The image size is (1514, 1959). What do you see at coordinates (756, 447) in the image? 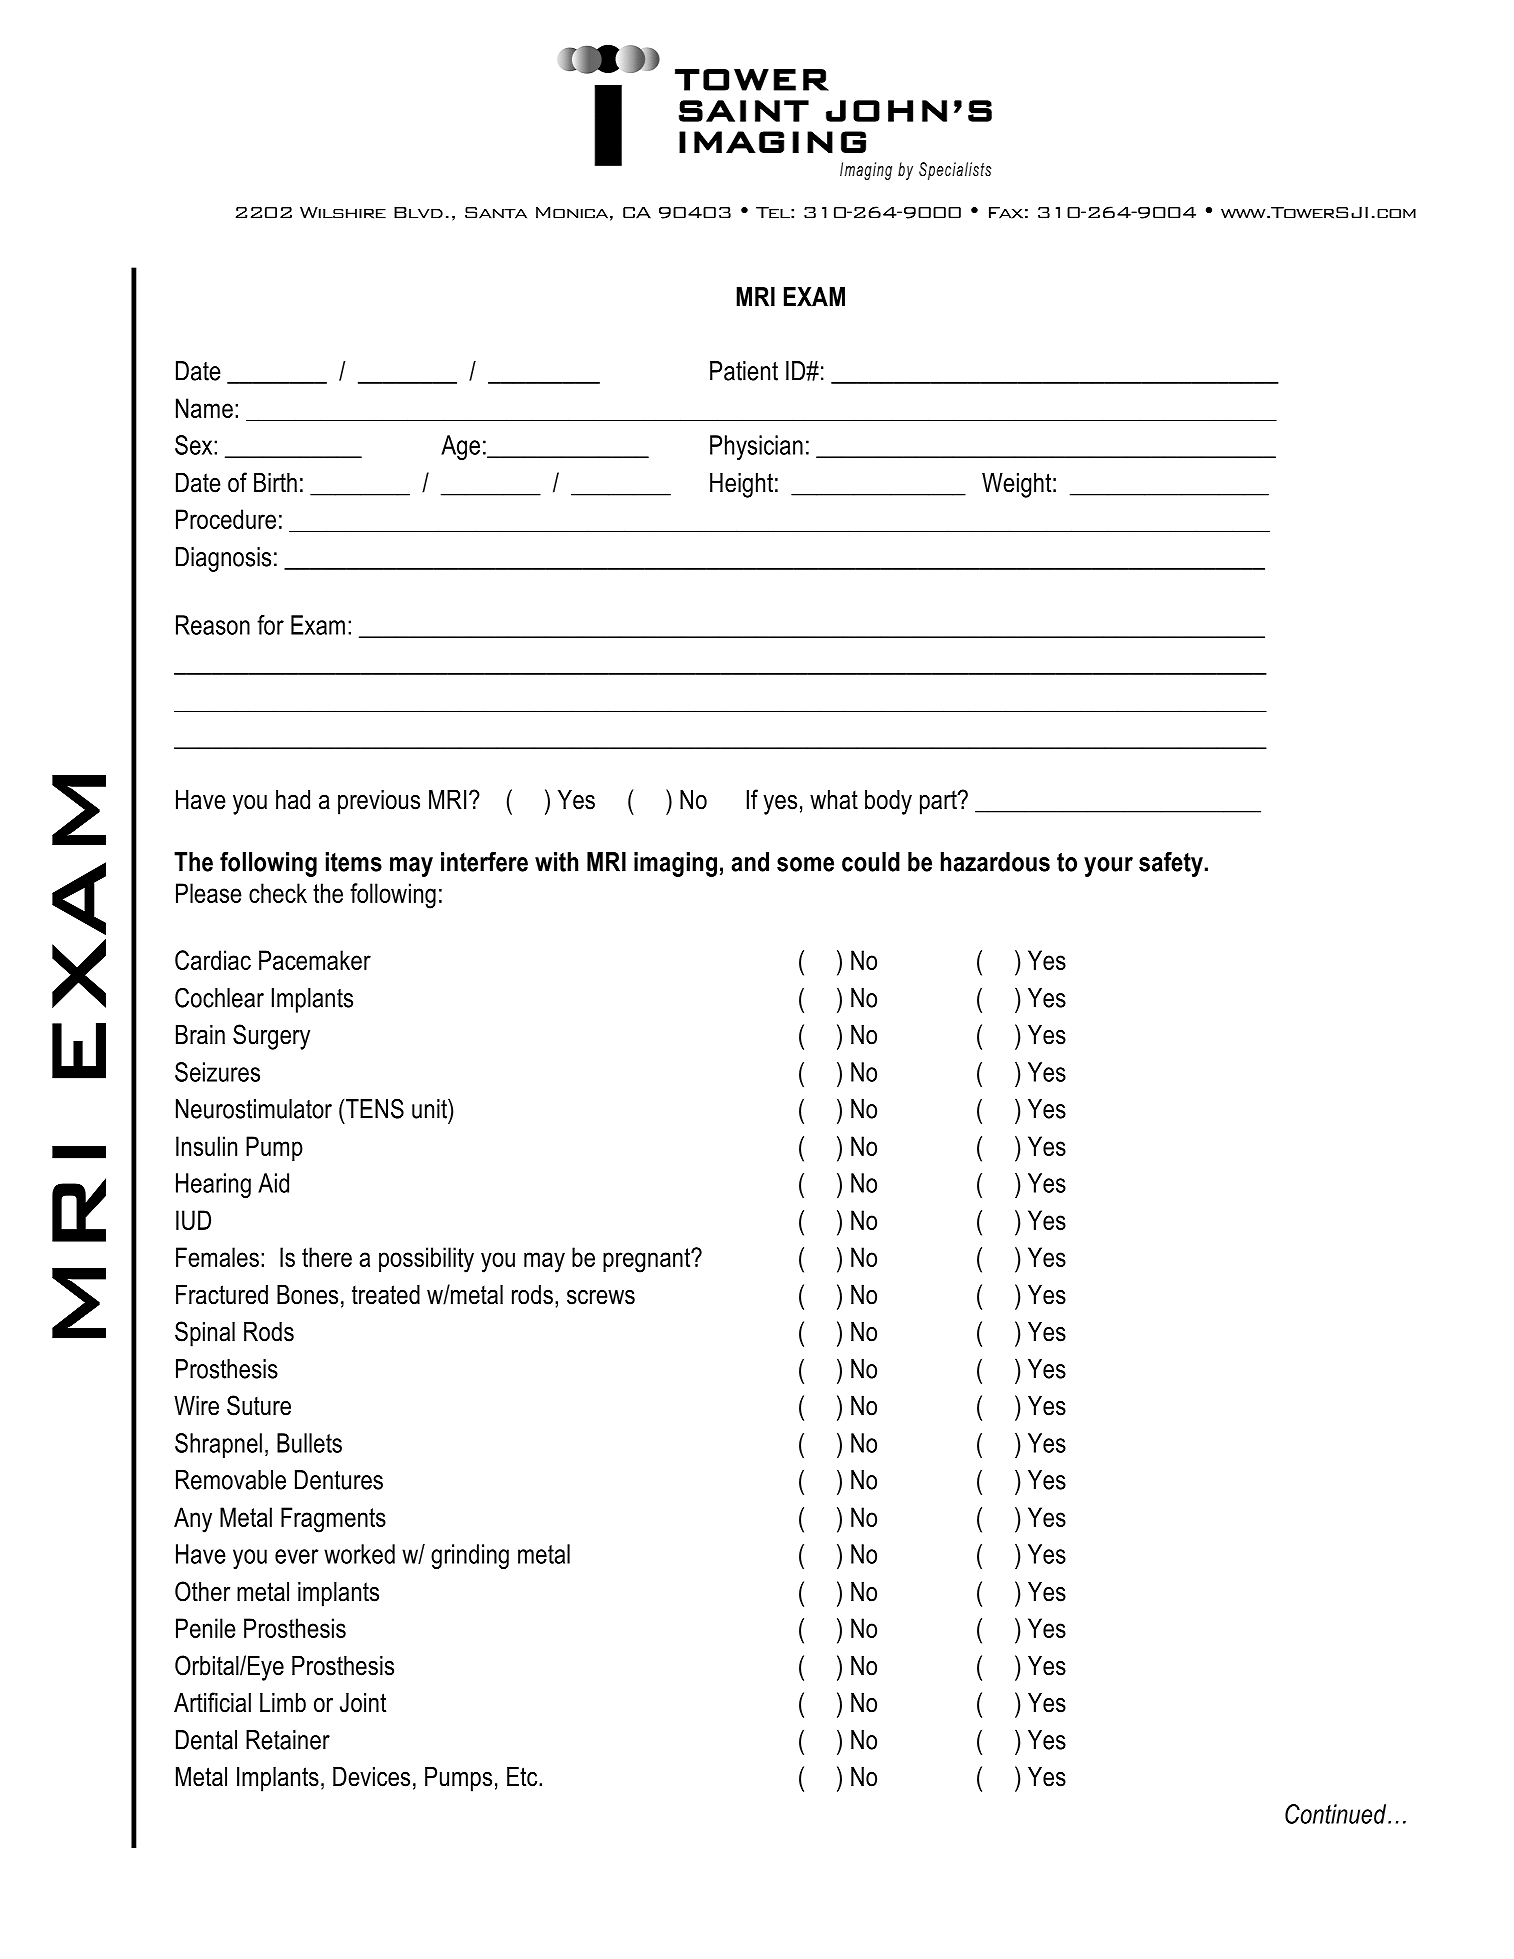
I see `Physician` at bounding box center [756, 447].
